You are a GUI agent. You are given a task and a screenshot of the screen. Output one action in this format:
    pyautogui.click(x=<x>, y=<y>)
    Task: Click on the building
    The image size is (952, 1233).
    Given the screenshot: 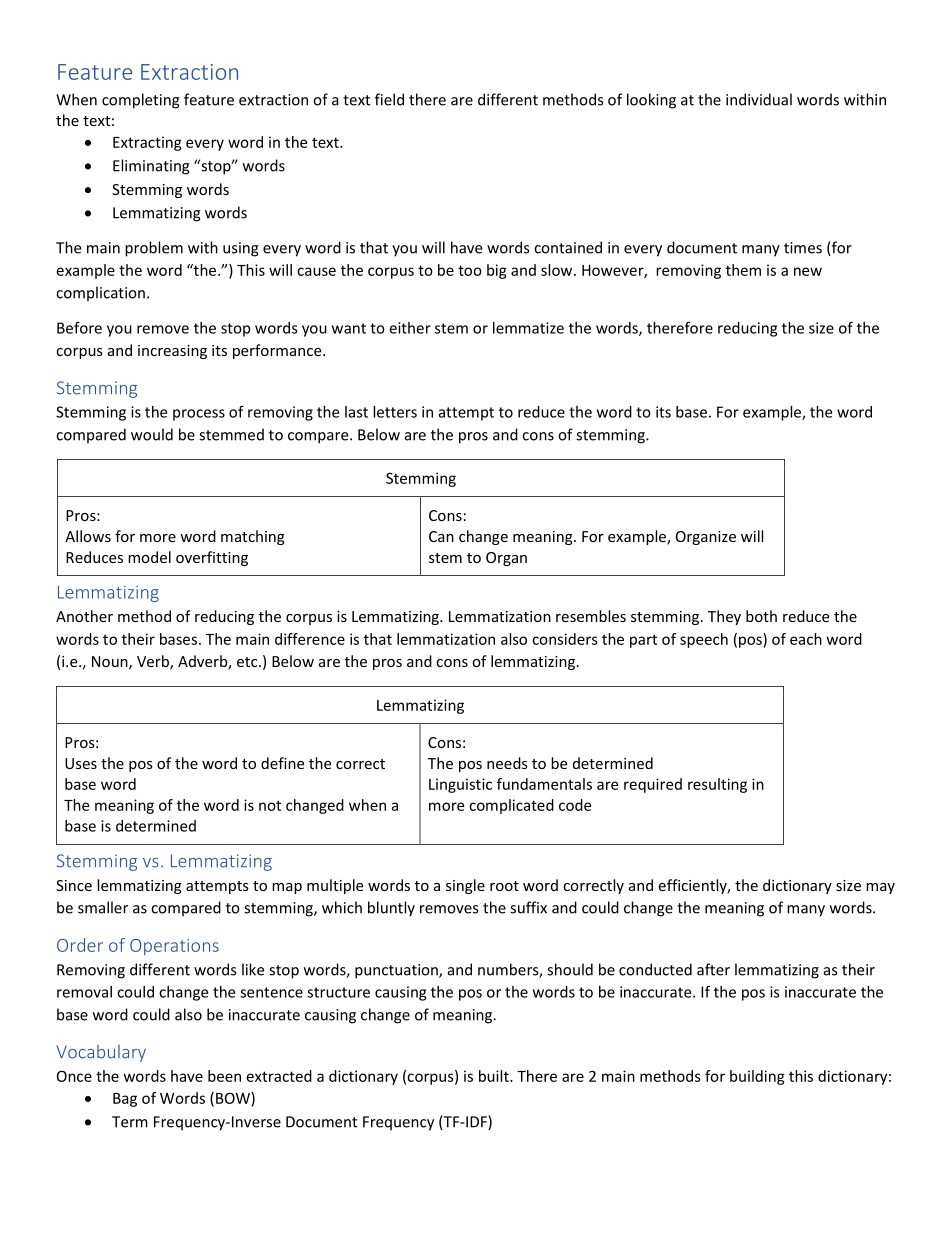 What is the action you would take?
    pyautogui.click(x=757, y=1077)
